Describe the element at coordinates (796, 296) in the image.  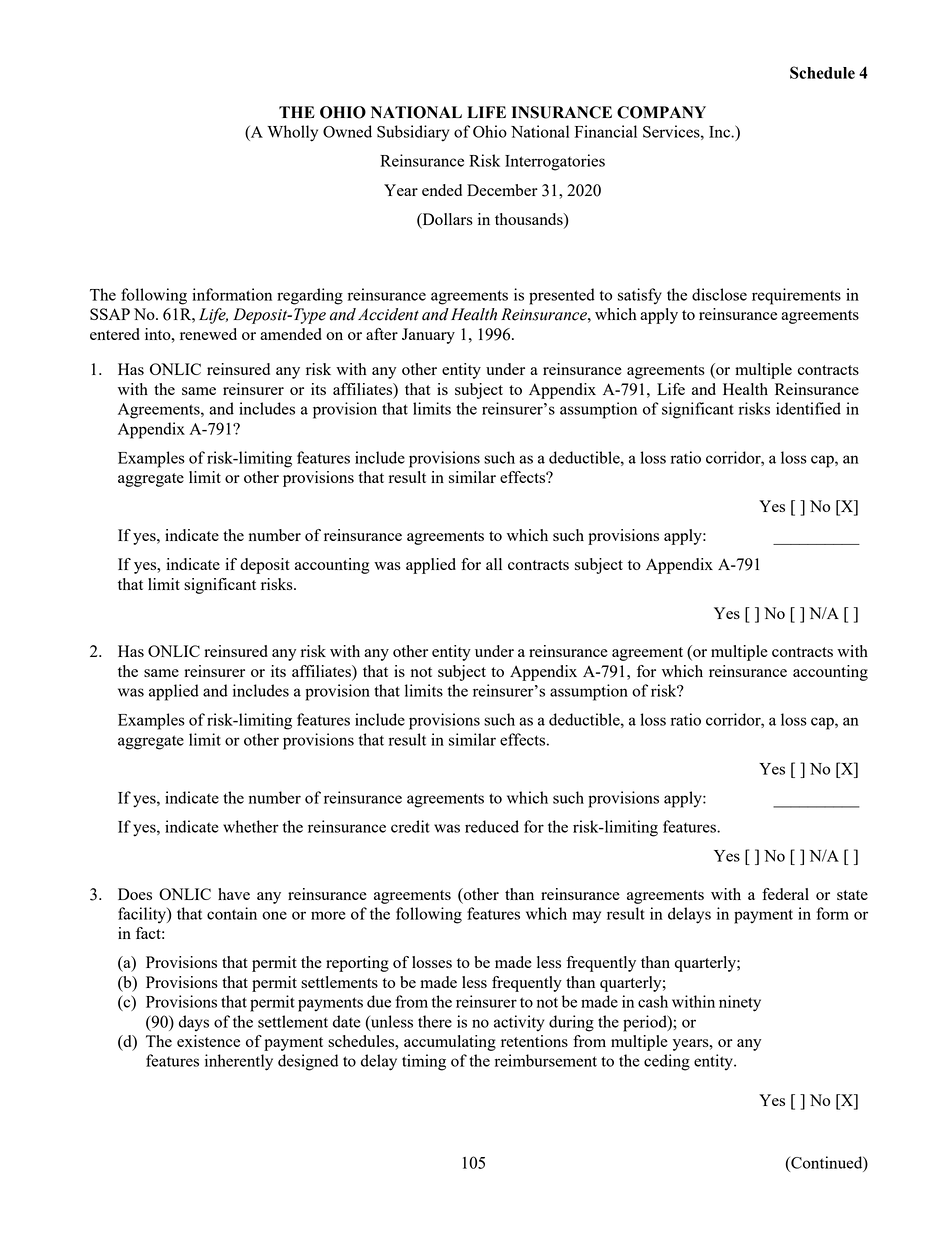
I see `requirements` at that location.
